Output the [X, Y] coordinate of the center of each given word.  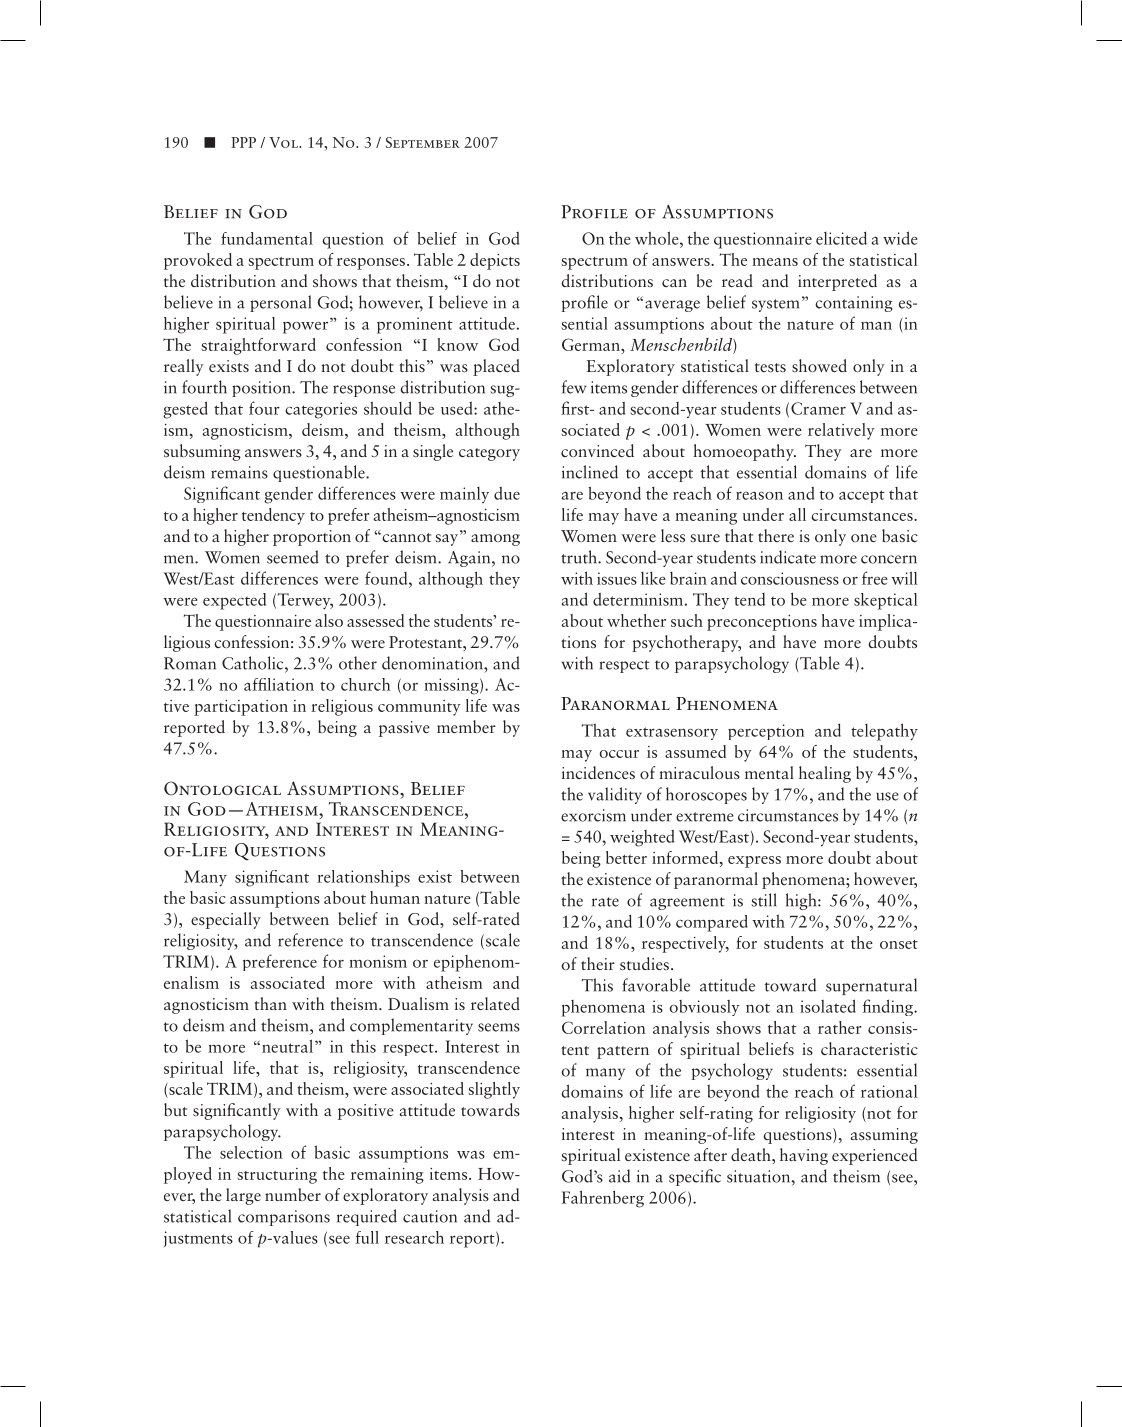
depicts [495, 261]
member [466, 726]
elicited [841, 238]
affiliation [279, 684]
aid [619, 1176]
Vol [284, 142]
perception [766, 732]
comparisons [284, 1218]
